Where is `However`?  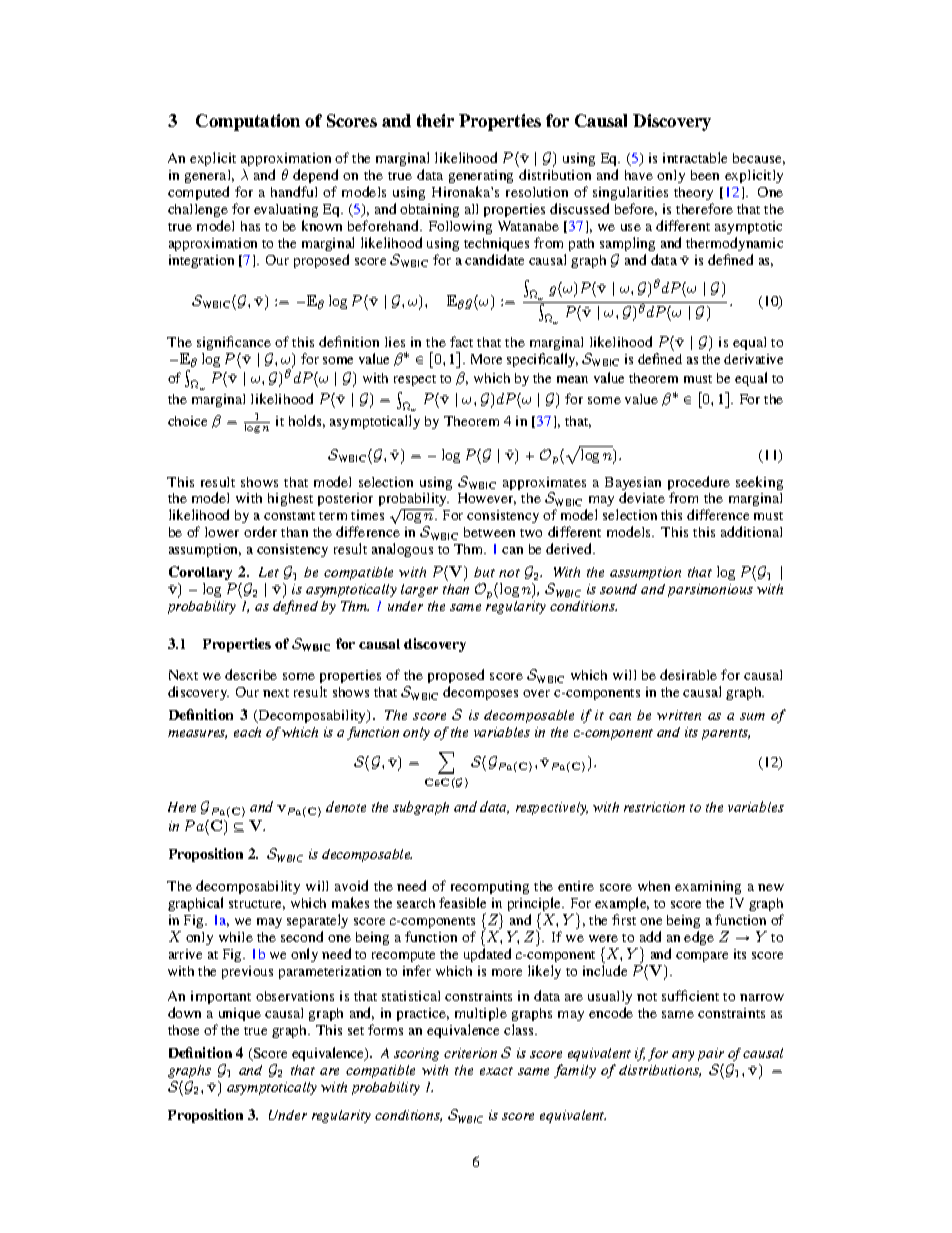
However is located at coordinates (487, 499).
